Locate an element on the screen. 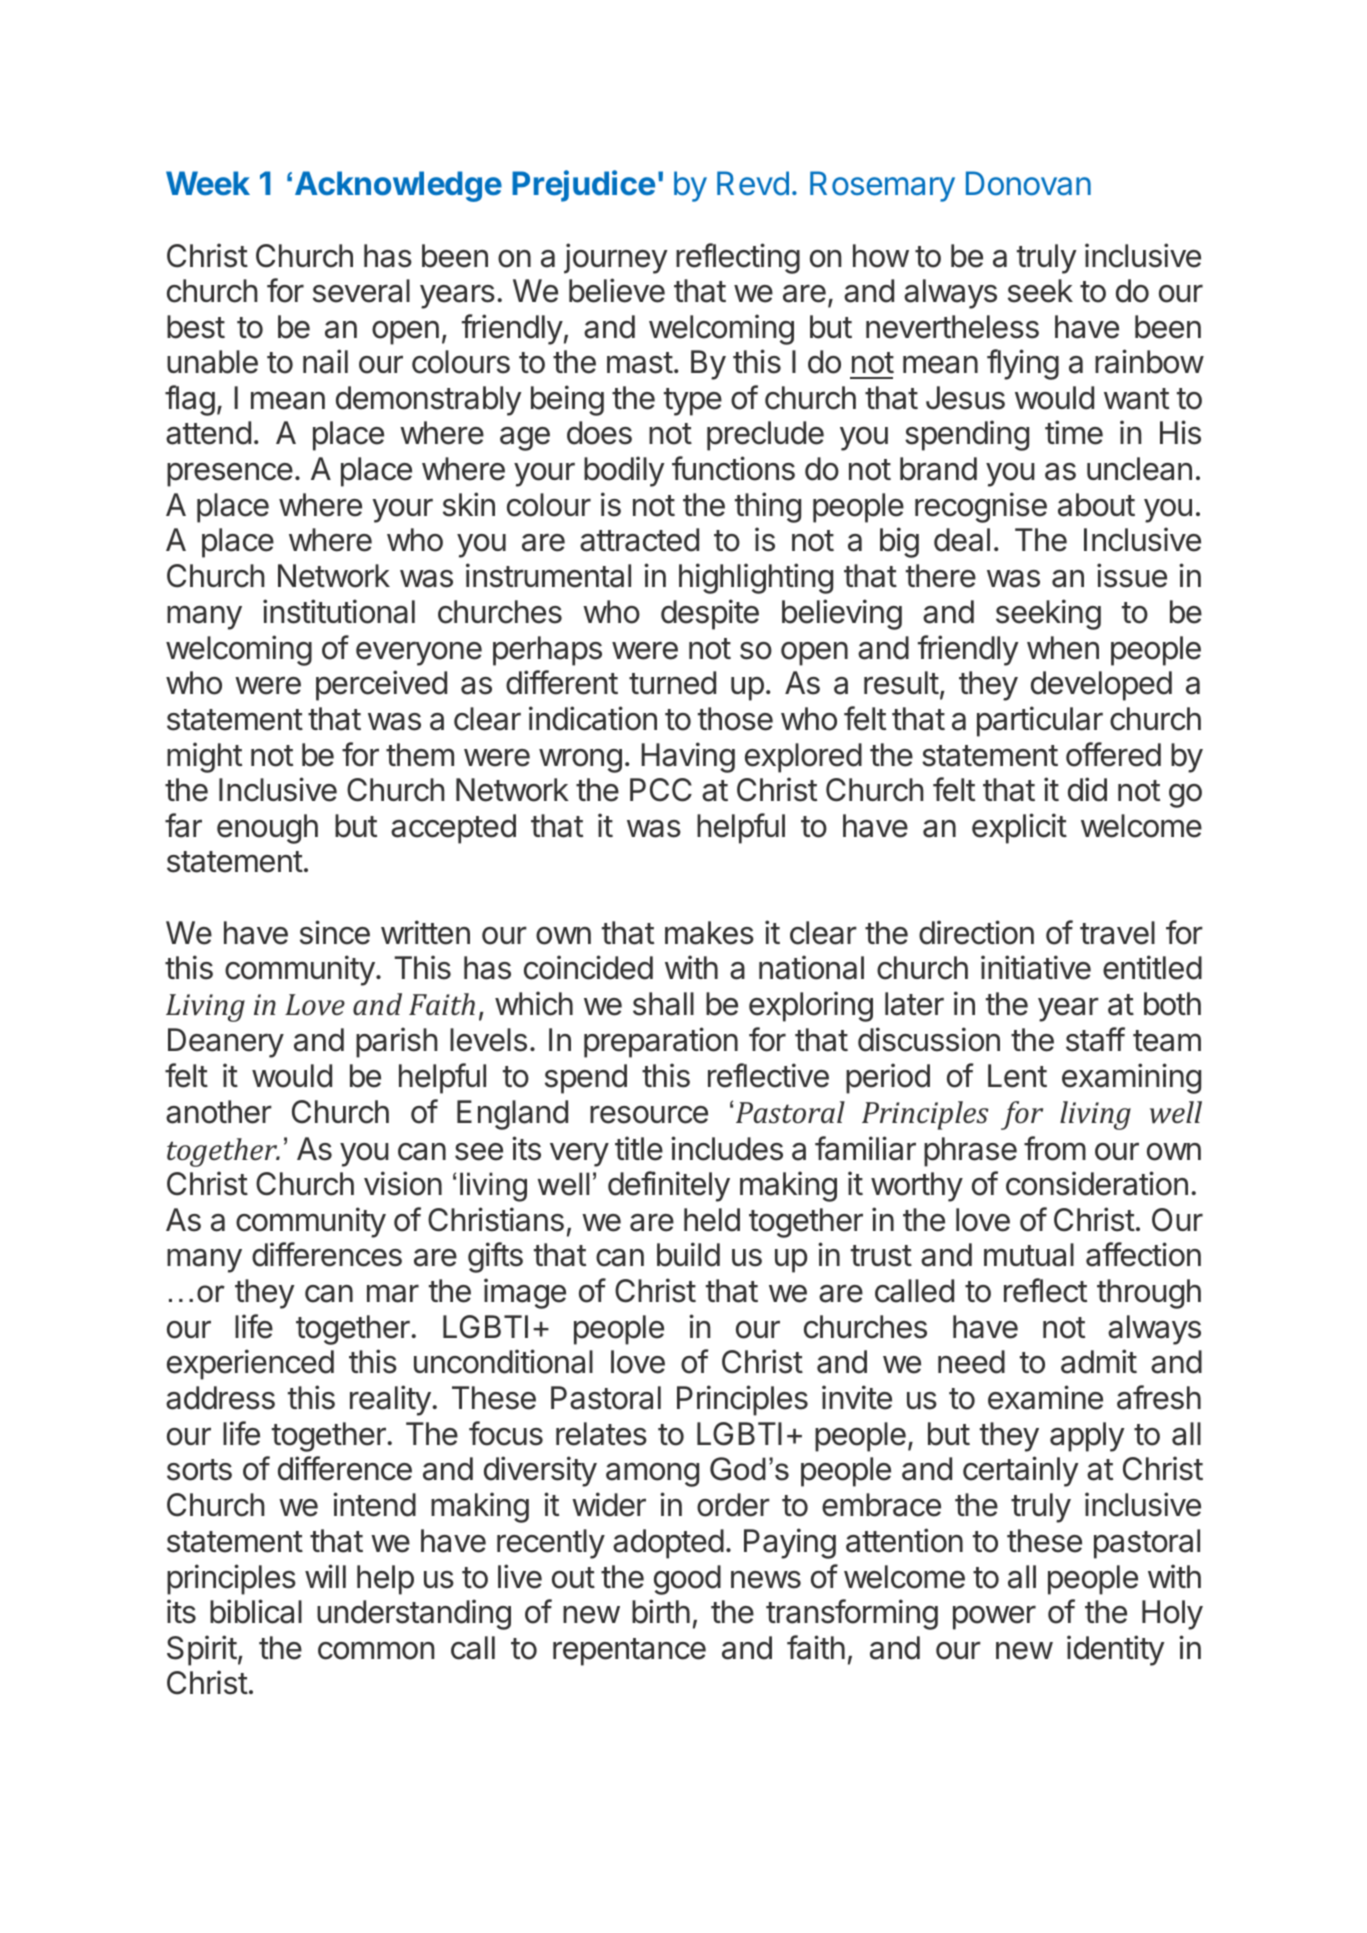  journey is located at coordinates (616, 258).
